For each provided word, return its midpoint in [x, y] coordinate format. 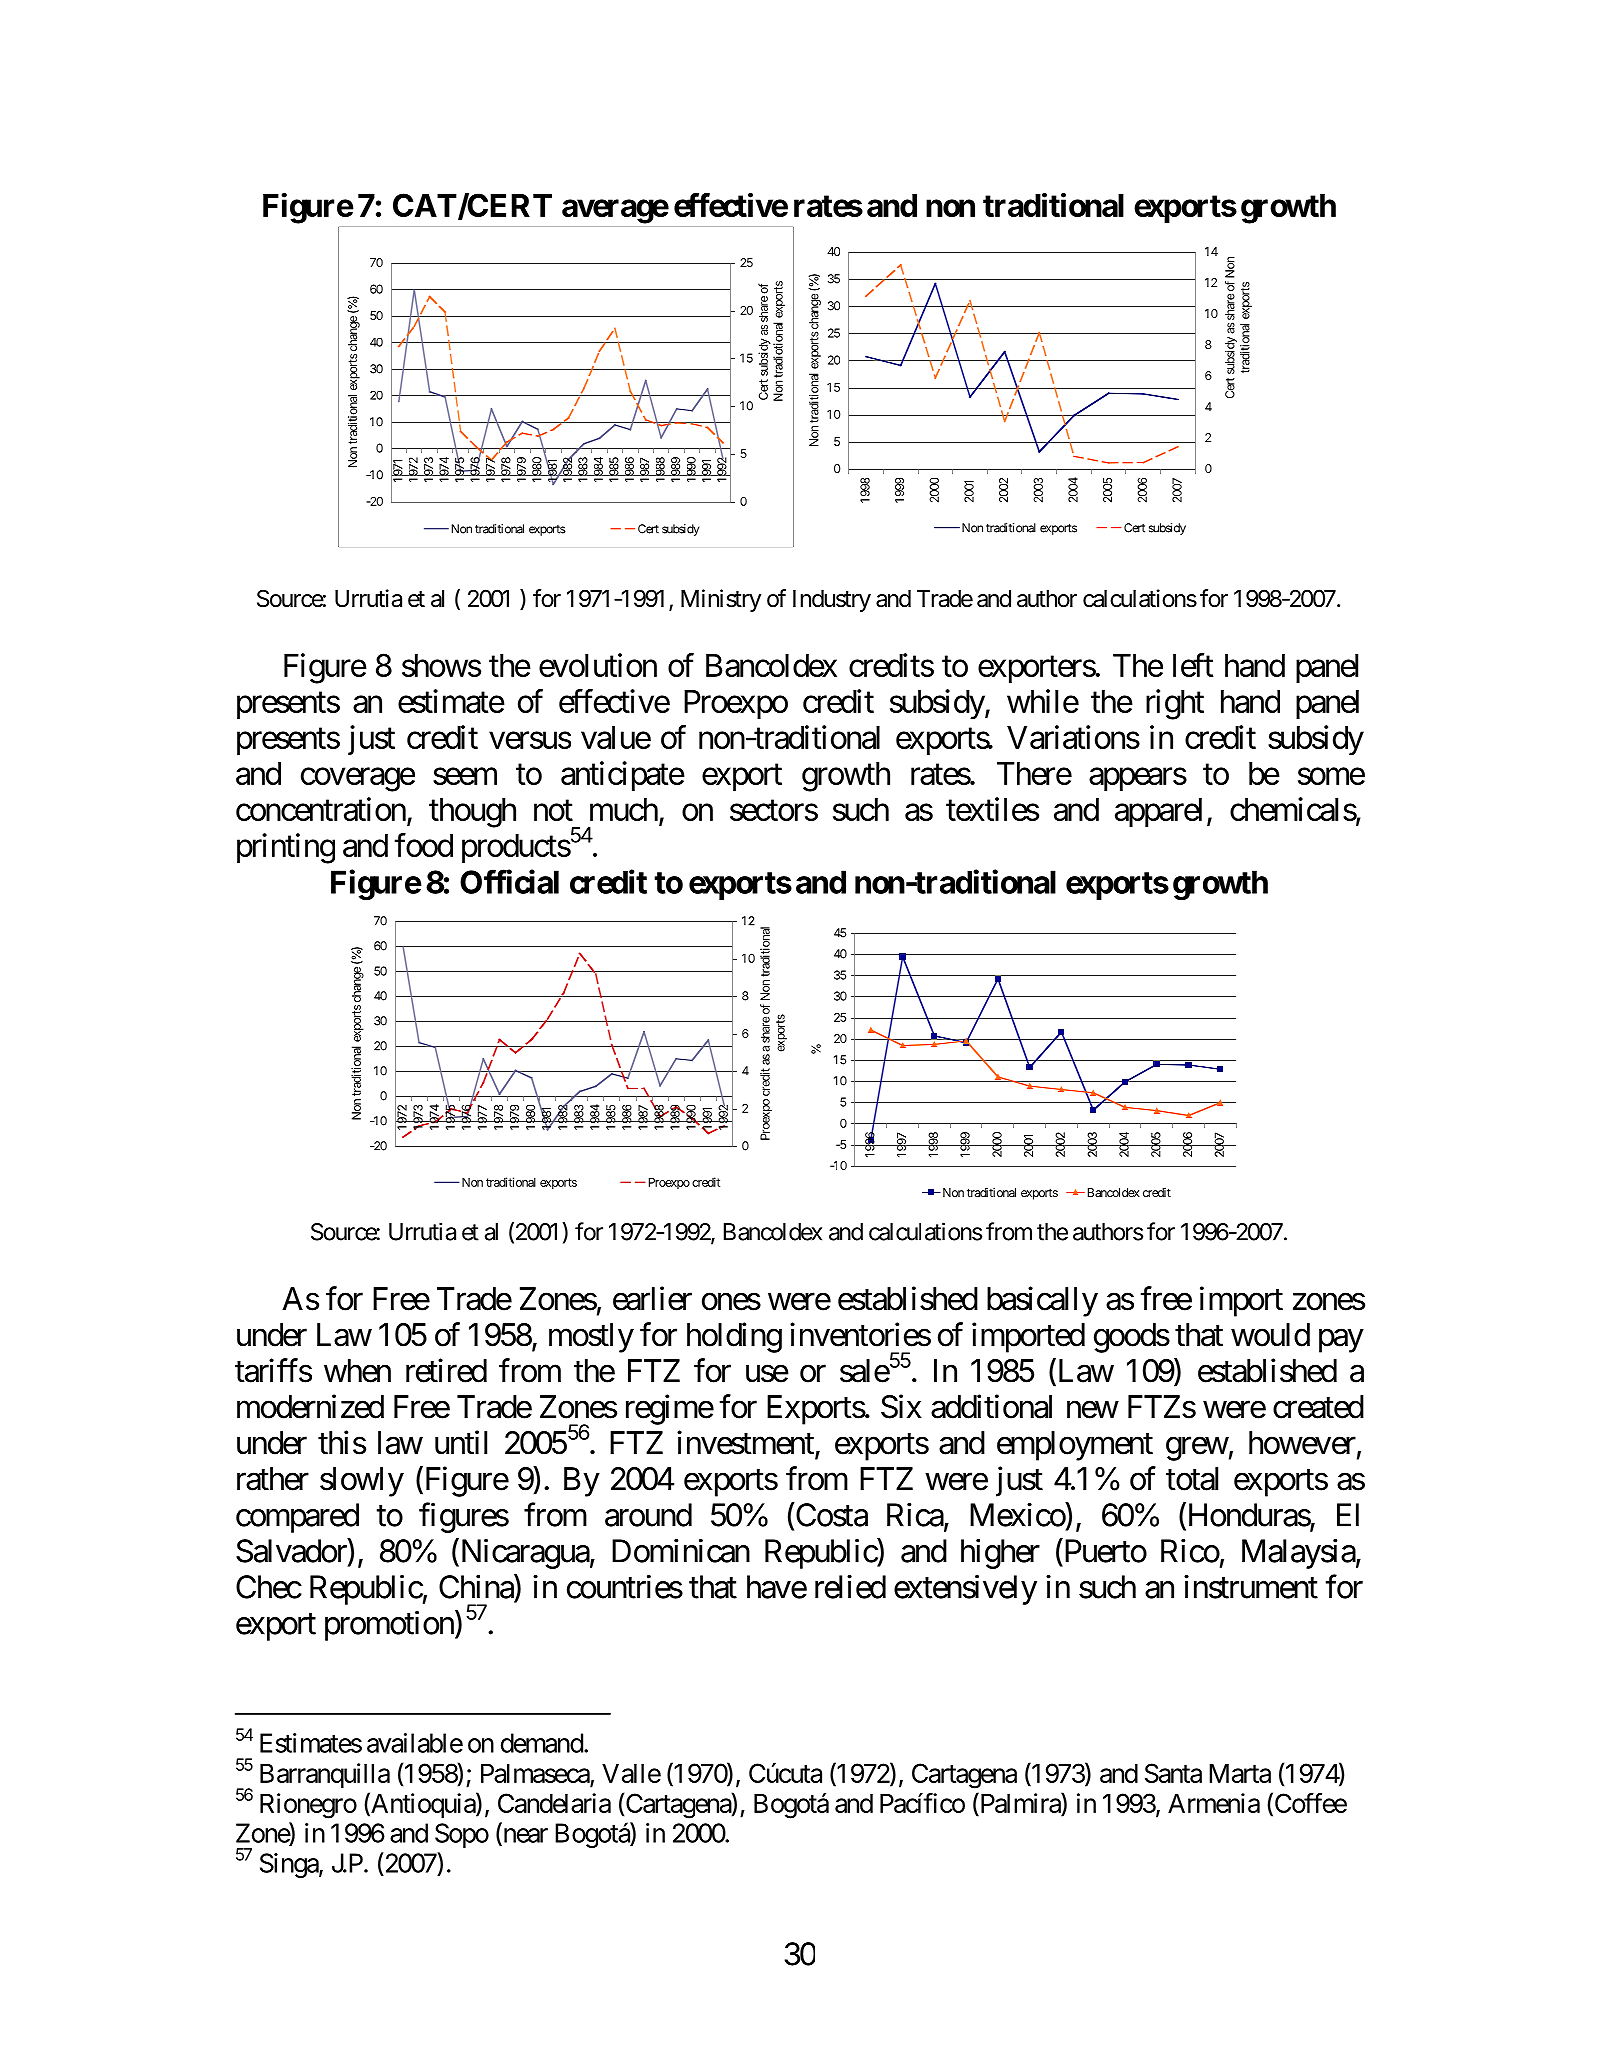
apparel [1158, 812]
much [624, 809]
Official [509, 881]
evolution [598, 665]
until [461, 1442]
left [1193, 665]
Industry [832, 601]
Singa [290, 1865]
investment [746, 1443]
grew [1197, 1449]
